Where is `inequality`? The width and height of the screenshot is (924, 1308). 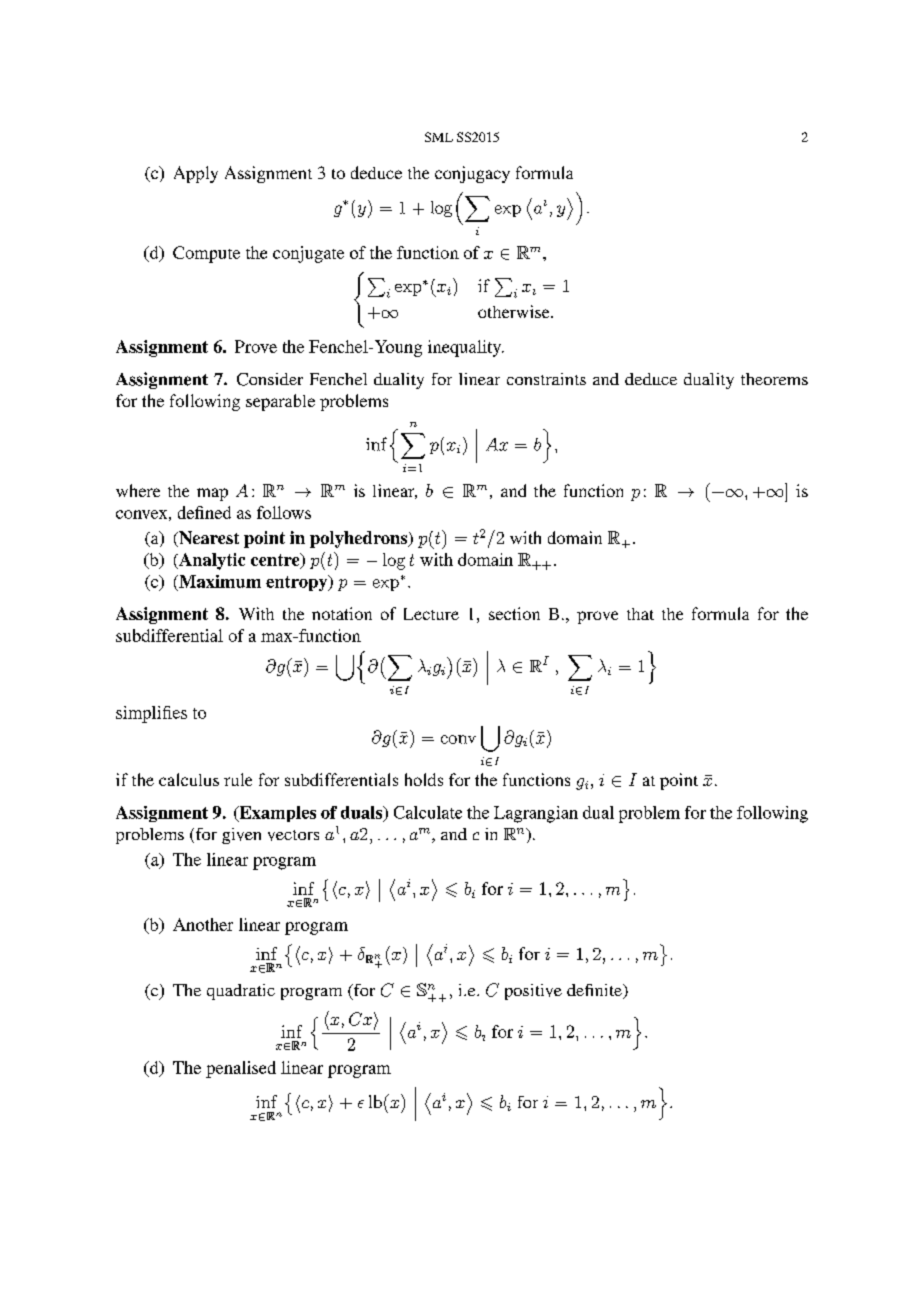
inequality is located at coordinates (466, 348).
